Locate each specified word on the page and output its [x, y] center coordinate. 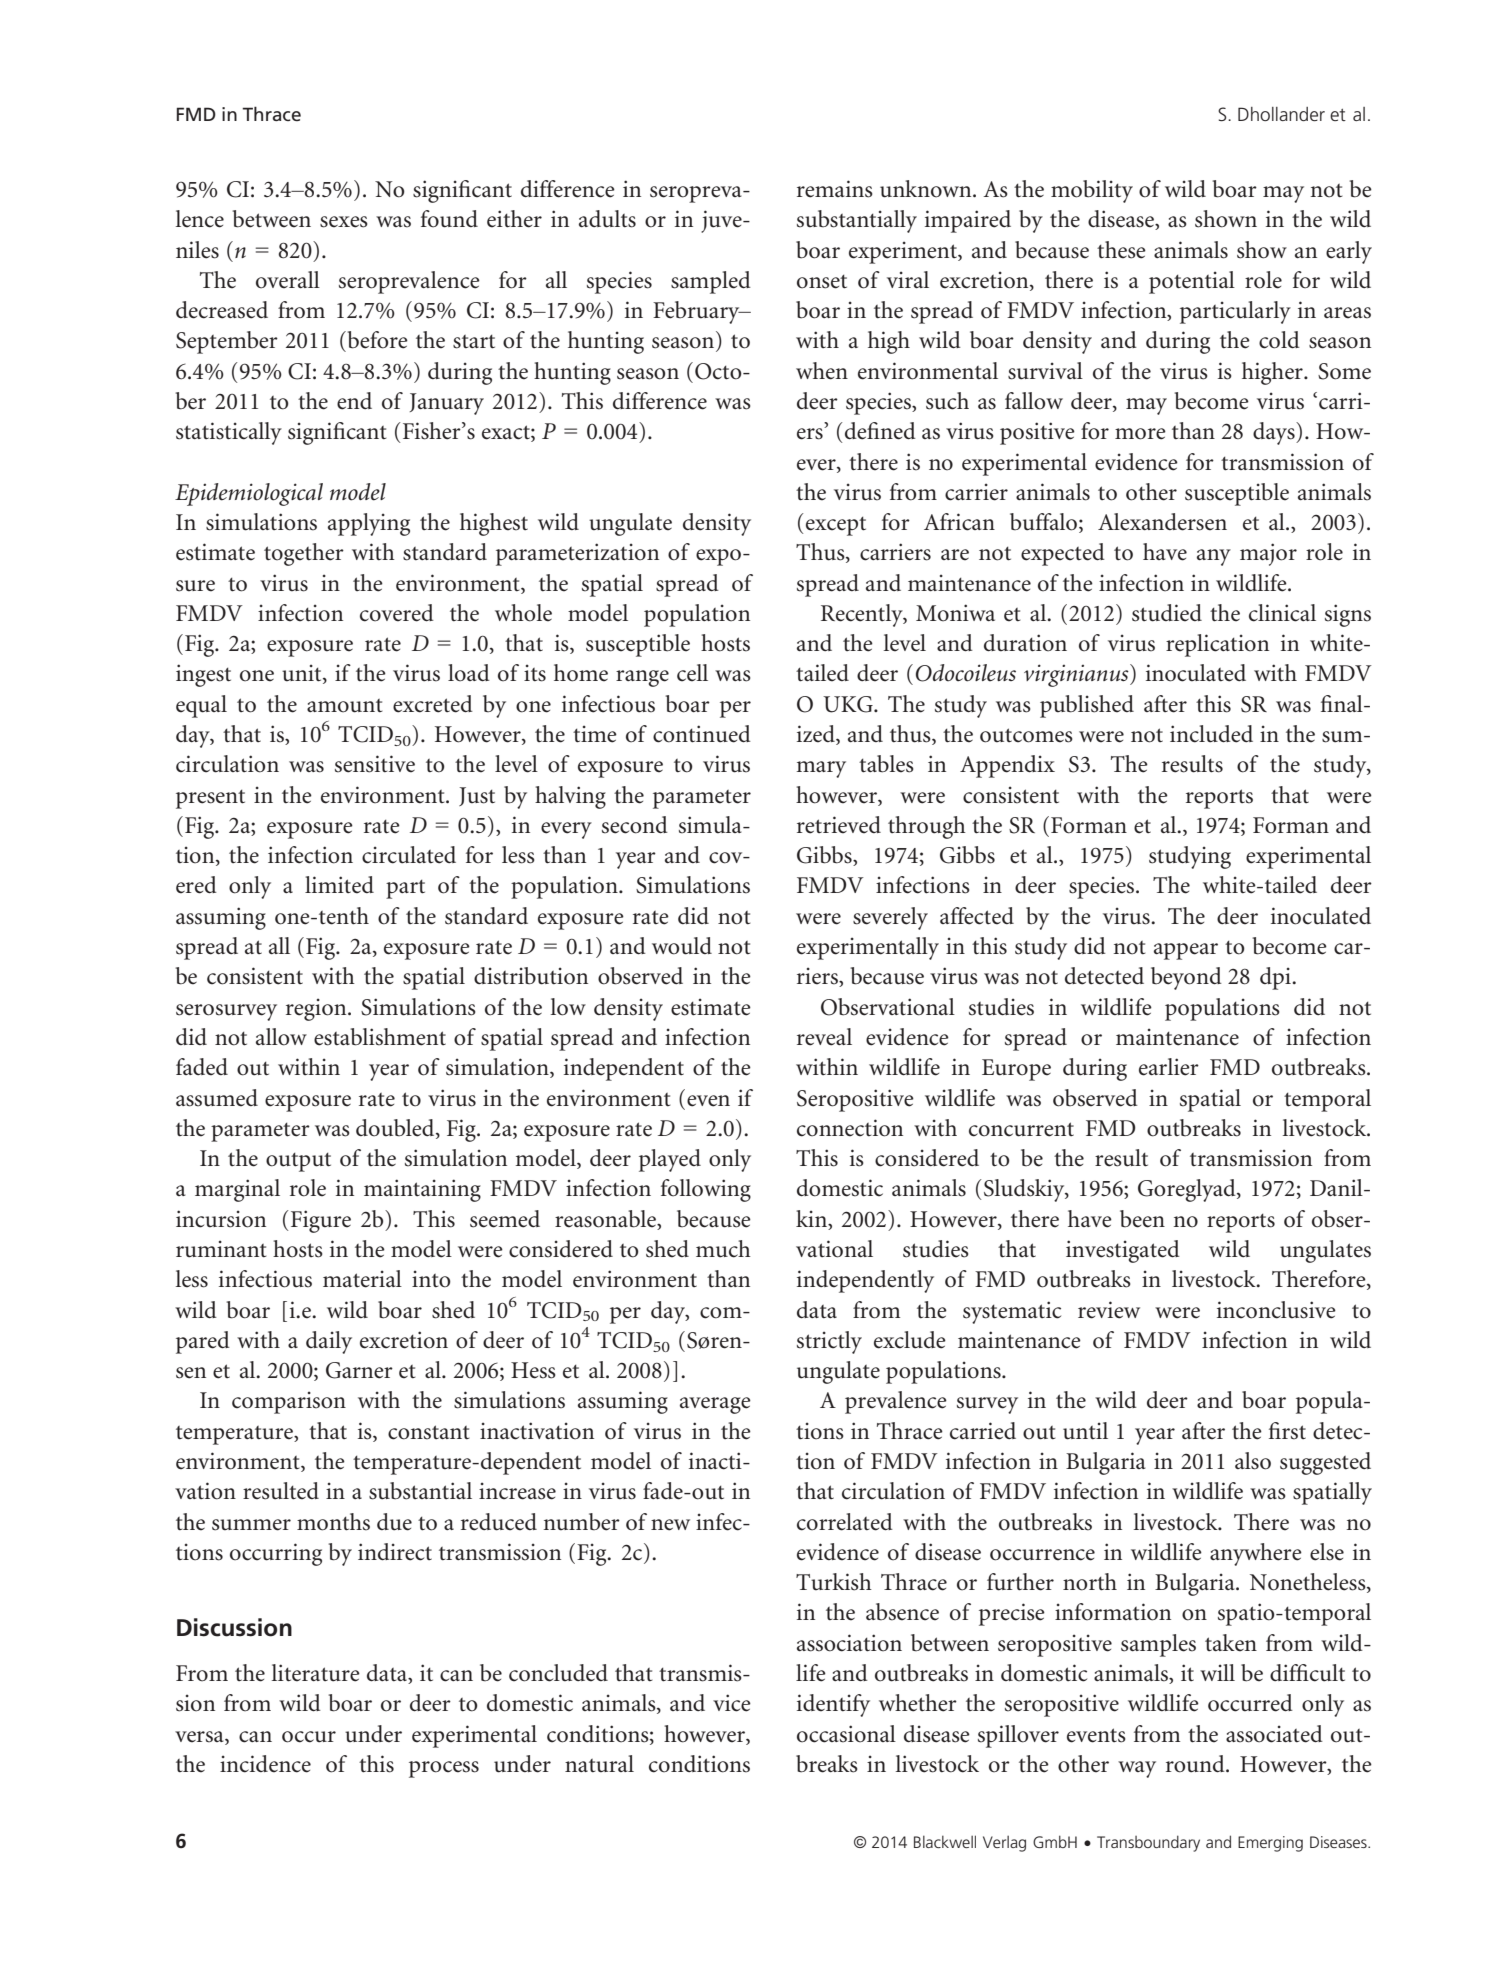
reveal [824, 1037]
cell [692, 673]
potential [1192, 282]
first [1287, 1431]
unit [303, 674]
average [715, 1405]
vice [732, 1703]
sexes [344, 222]
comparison [289, 1402]
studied [1167, 613]
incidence [265, 1764]
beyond [1186, 978]
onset [822, 281]
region [317, 1009]
